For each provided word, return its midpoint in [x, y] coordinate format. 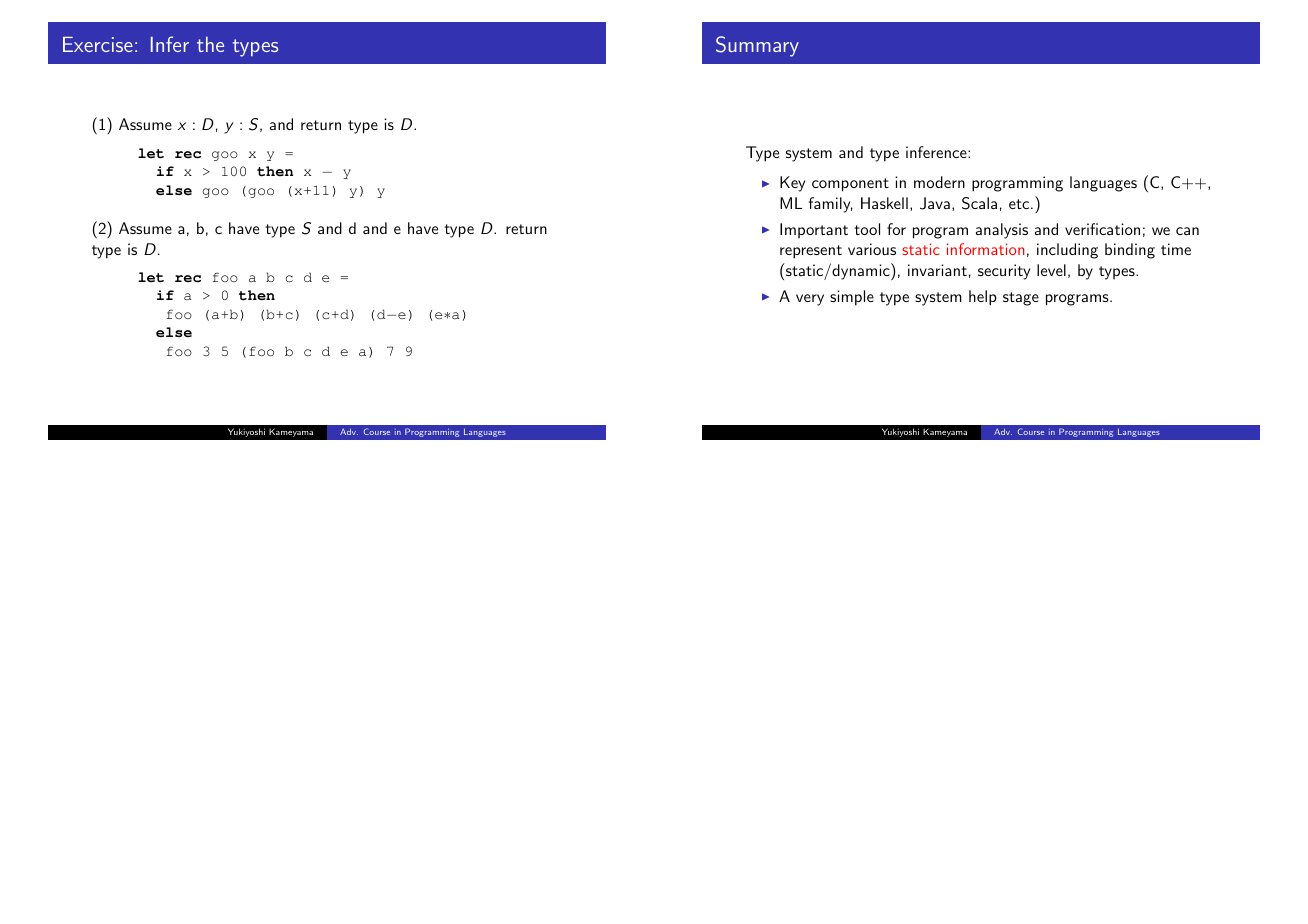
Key [792, 184]
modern [939, 182]
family [831, 205]
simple [852, 298]
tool [867, 229]
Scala [979, 203]
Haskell [884, 203]
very [810, 300]
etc [1019, 204]
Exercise [98, 44]
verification [1102, 229]
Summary [757, 46]
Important [814, 230]
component [850, 185]
